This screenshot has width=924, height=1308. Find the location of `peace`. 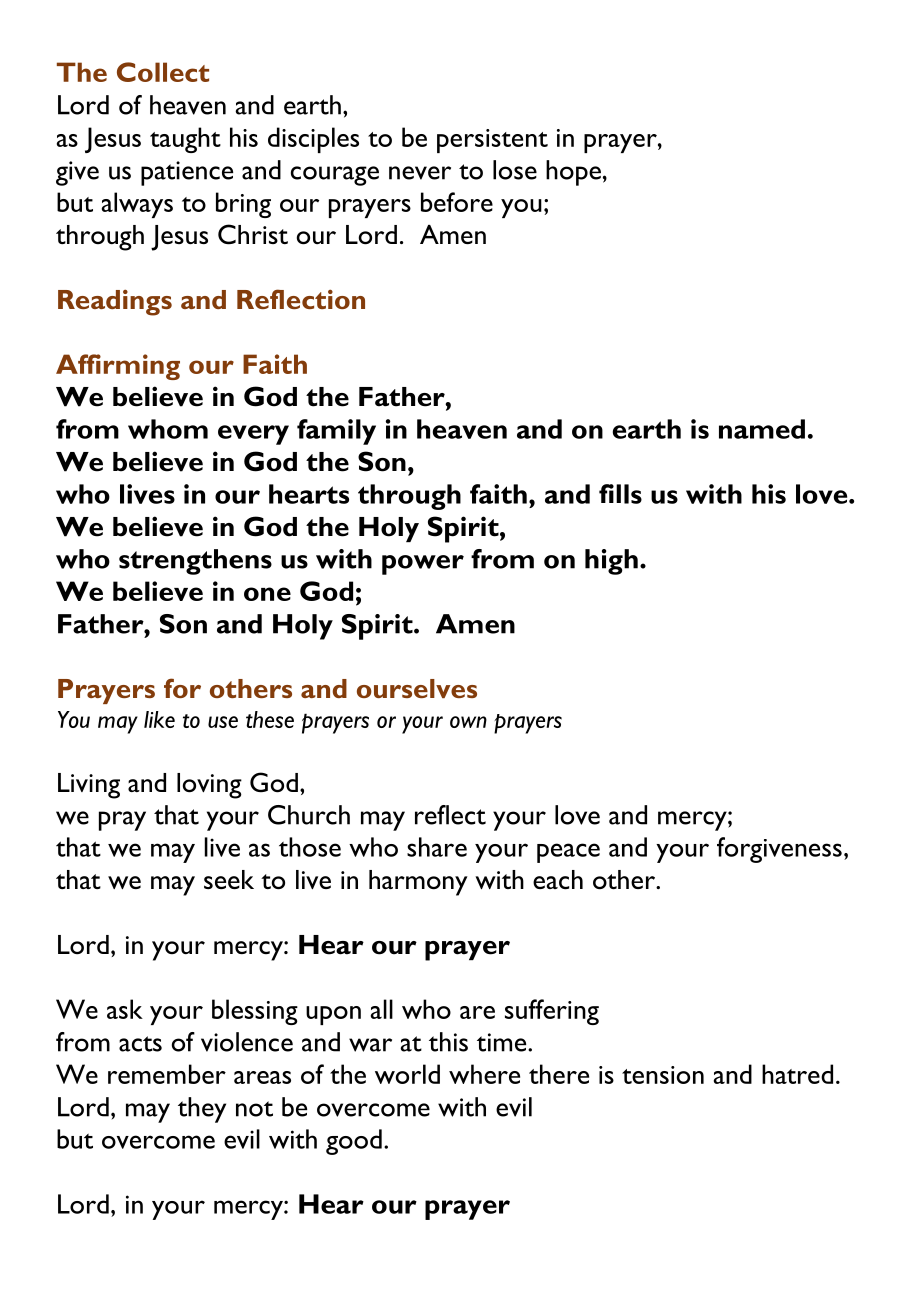

peace is located at coordinates (568, 853).
